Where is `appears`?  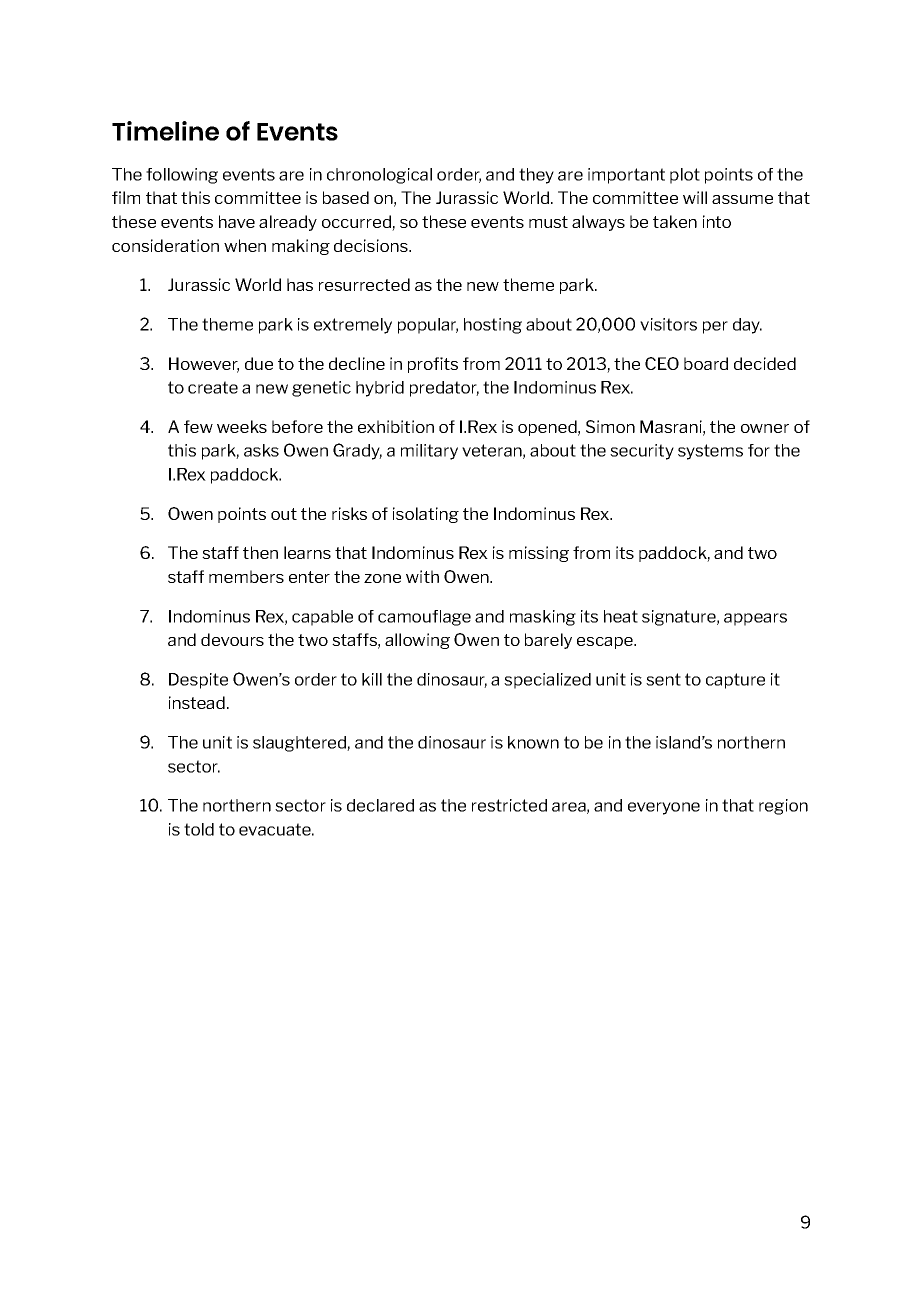
appears is located at coordinates (755, 619).
